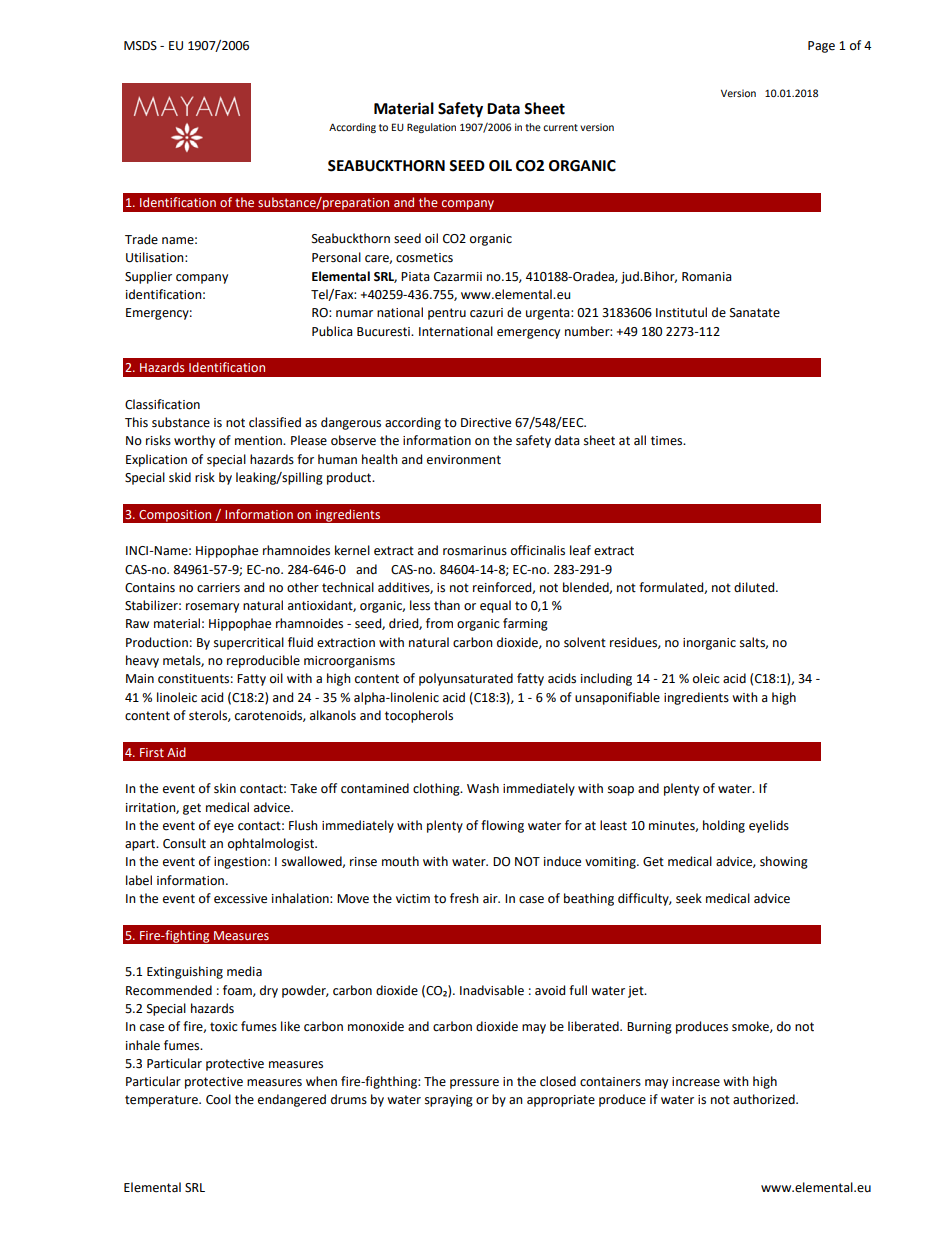 Image resolution: width=952 pixels, height=1233 pixels. What do you see at coordinates (821, 47) in the page?
I see `Page` at bounding box center [821, 47].
